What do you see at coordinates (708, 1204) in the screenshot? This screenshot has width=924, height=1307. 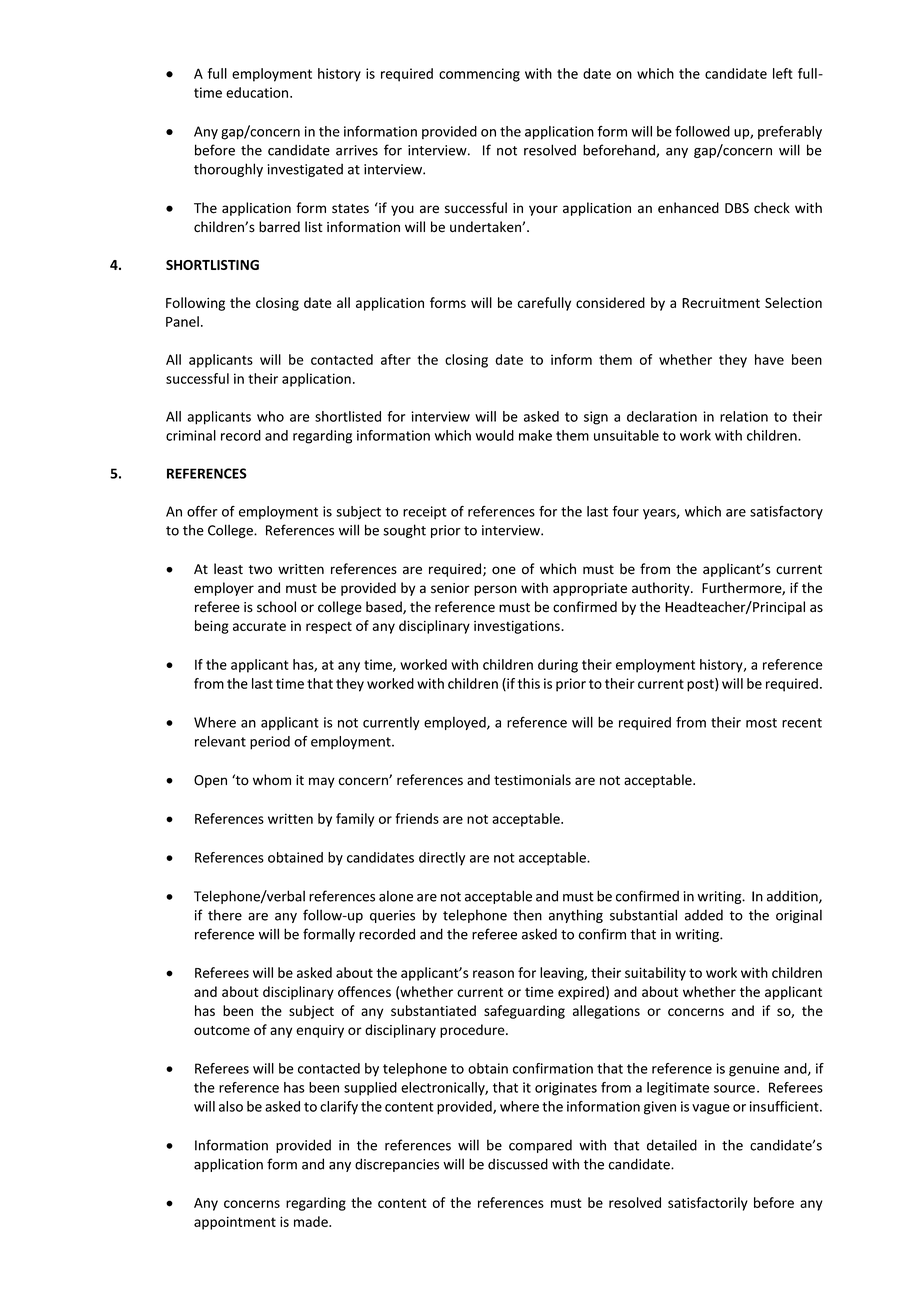 I see `satisfactorily` at bounding box center [708, 1204].
